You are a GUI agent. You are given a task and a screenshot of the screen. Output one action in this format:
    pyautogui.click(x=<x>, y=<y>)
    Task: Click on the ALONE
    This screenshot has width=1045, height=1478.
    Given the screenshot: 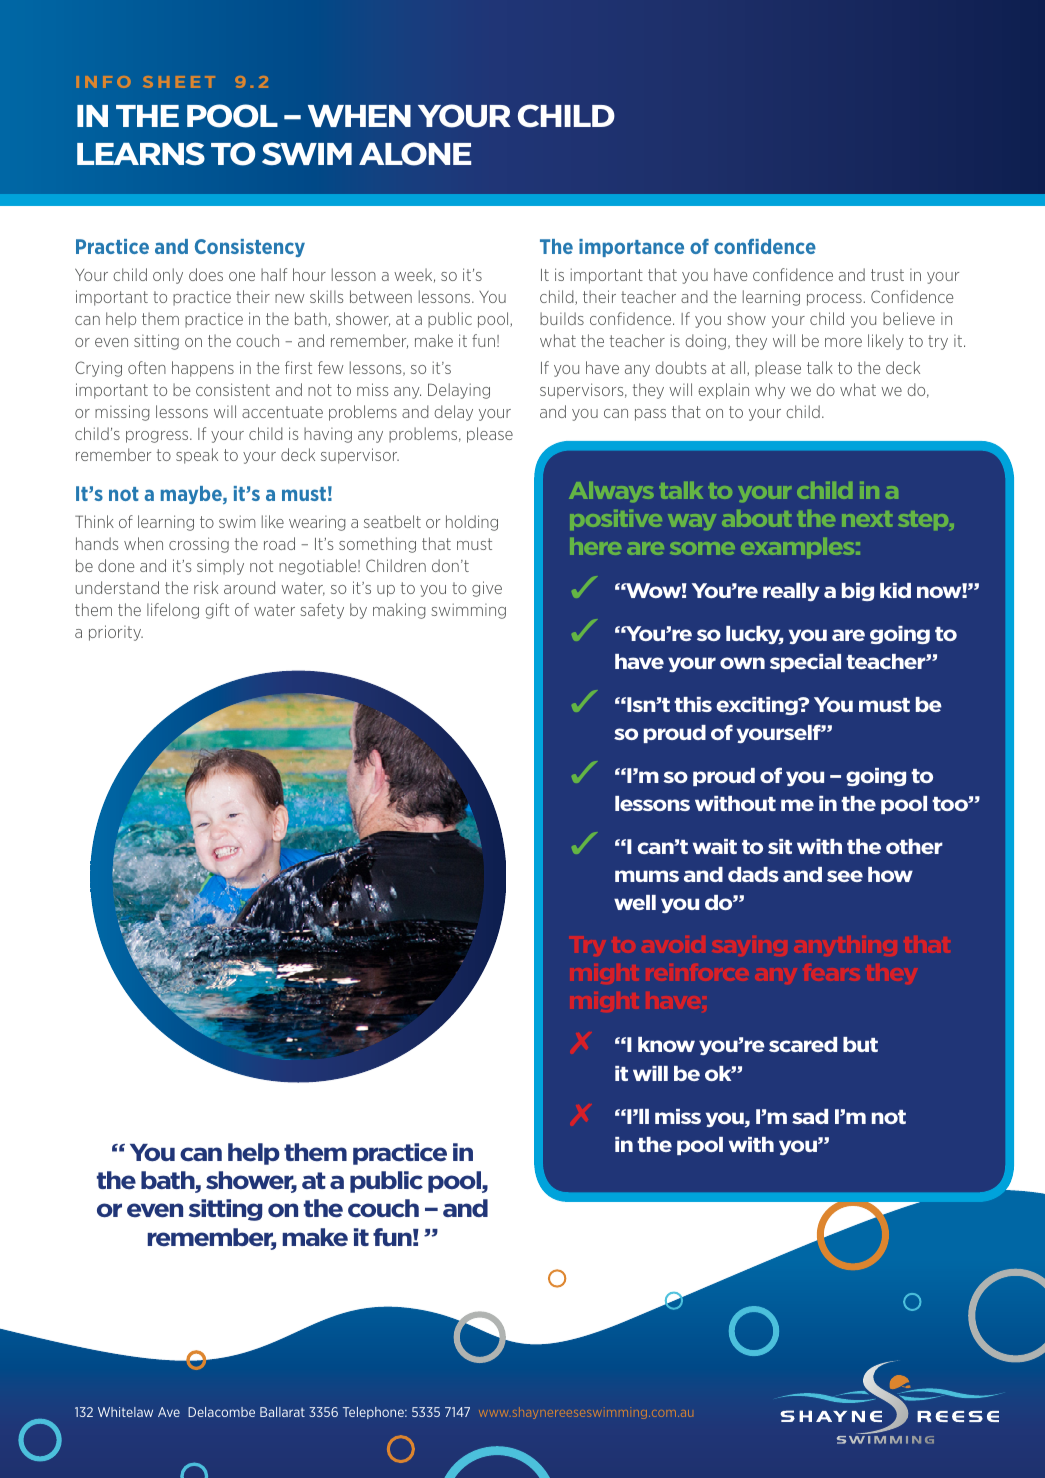 What is the action you would take?
    pyautogui.click(x=415, y=154)
